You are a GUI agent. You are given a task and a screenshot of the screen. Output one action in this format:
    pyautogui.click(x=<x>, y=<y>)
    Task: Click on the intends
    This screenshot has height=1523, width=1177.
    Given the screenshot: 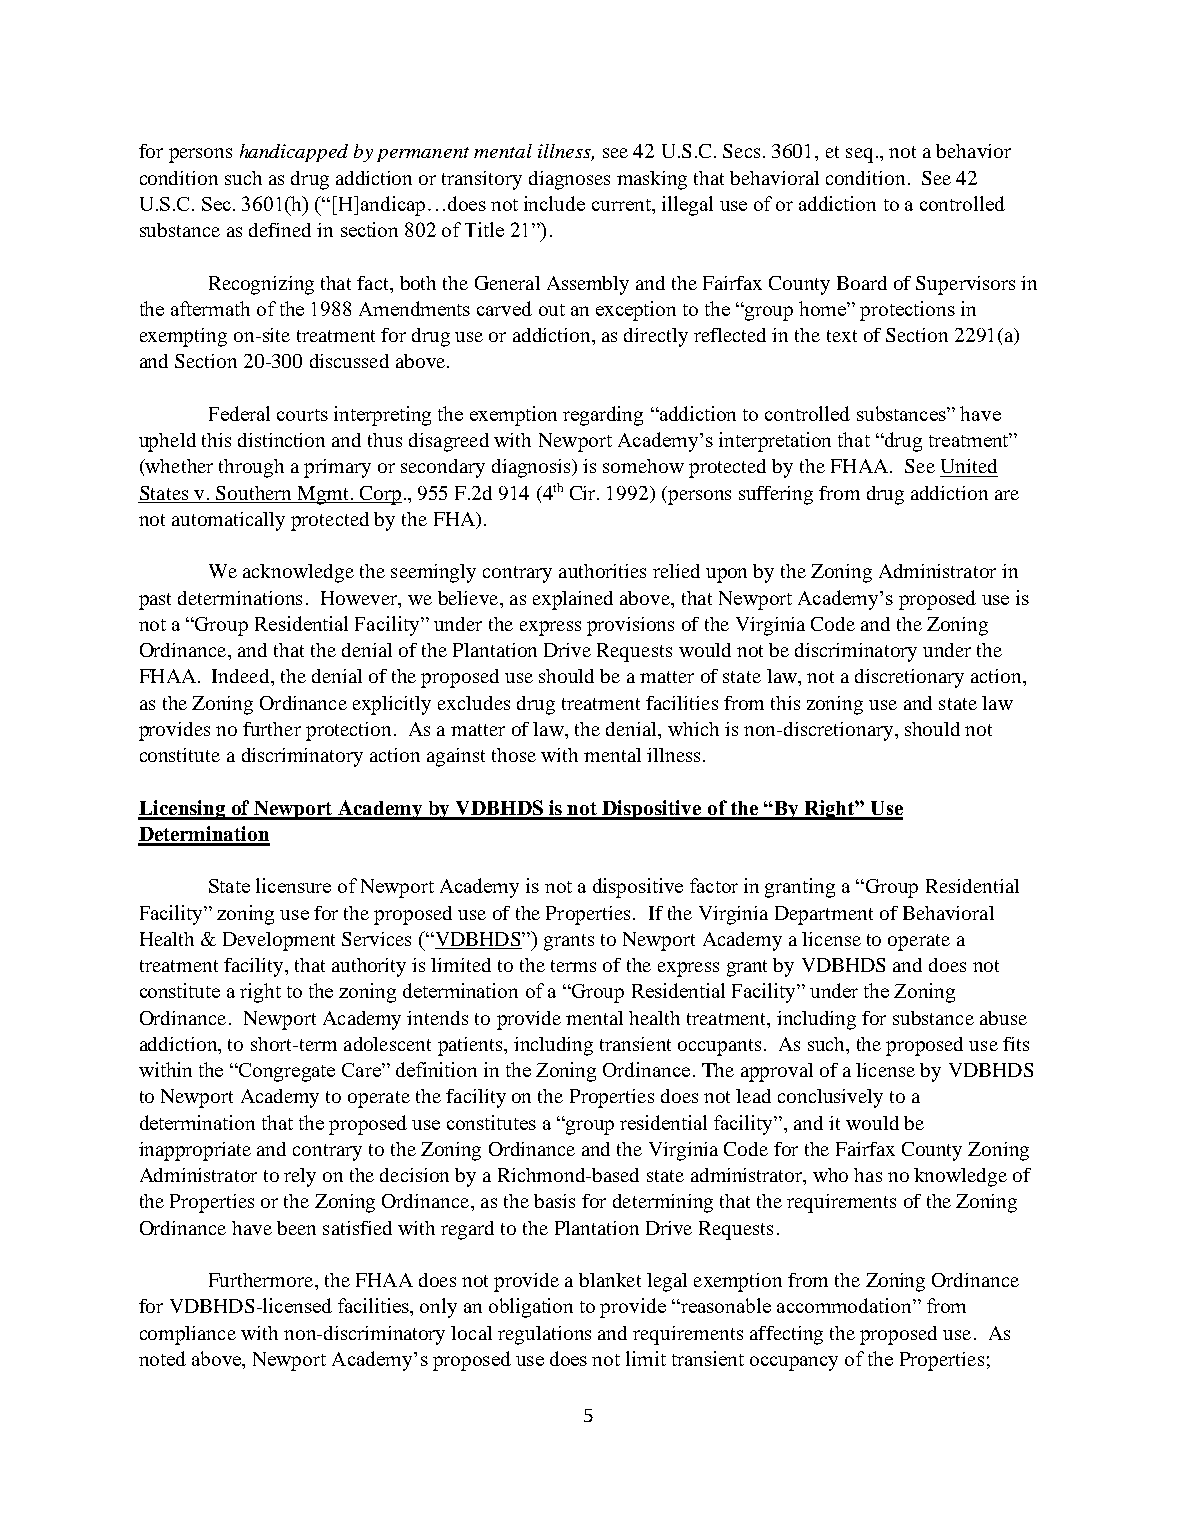 What is the action you would take?
    pyautogui.click(x=437, y=1018)
